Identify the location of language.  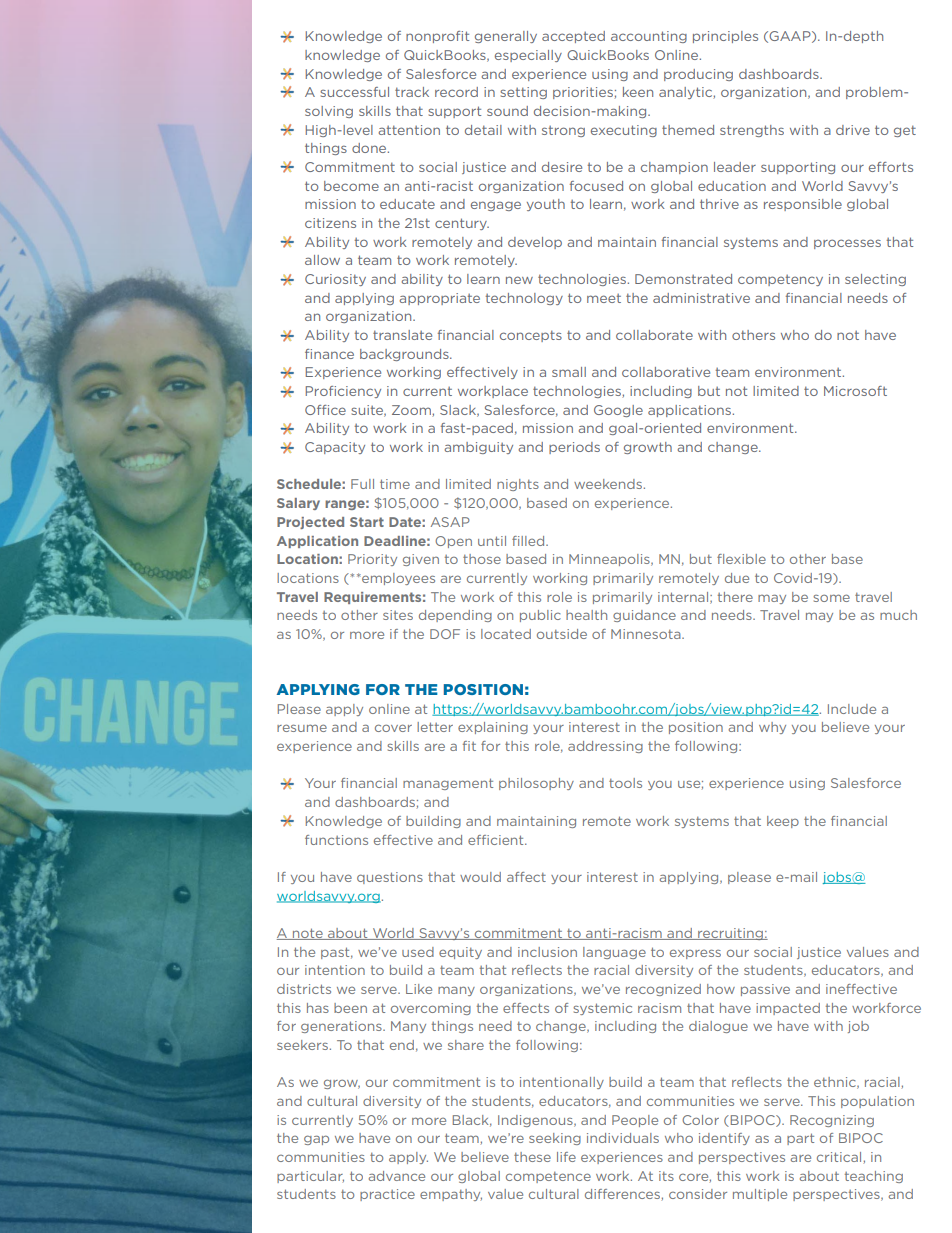
(614, 953).
